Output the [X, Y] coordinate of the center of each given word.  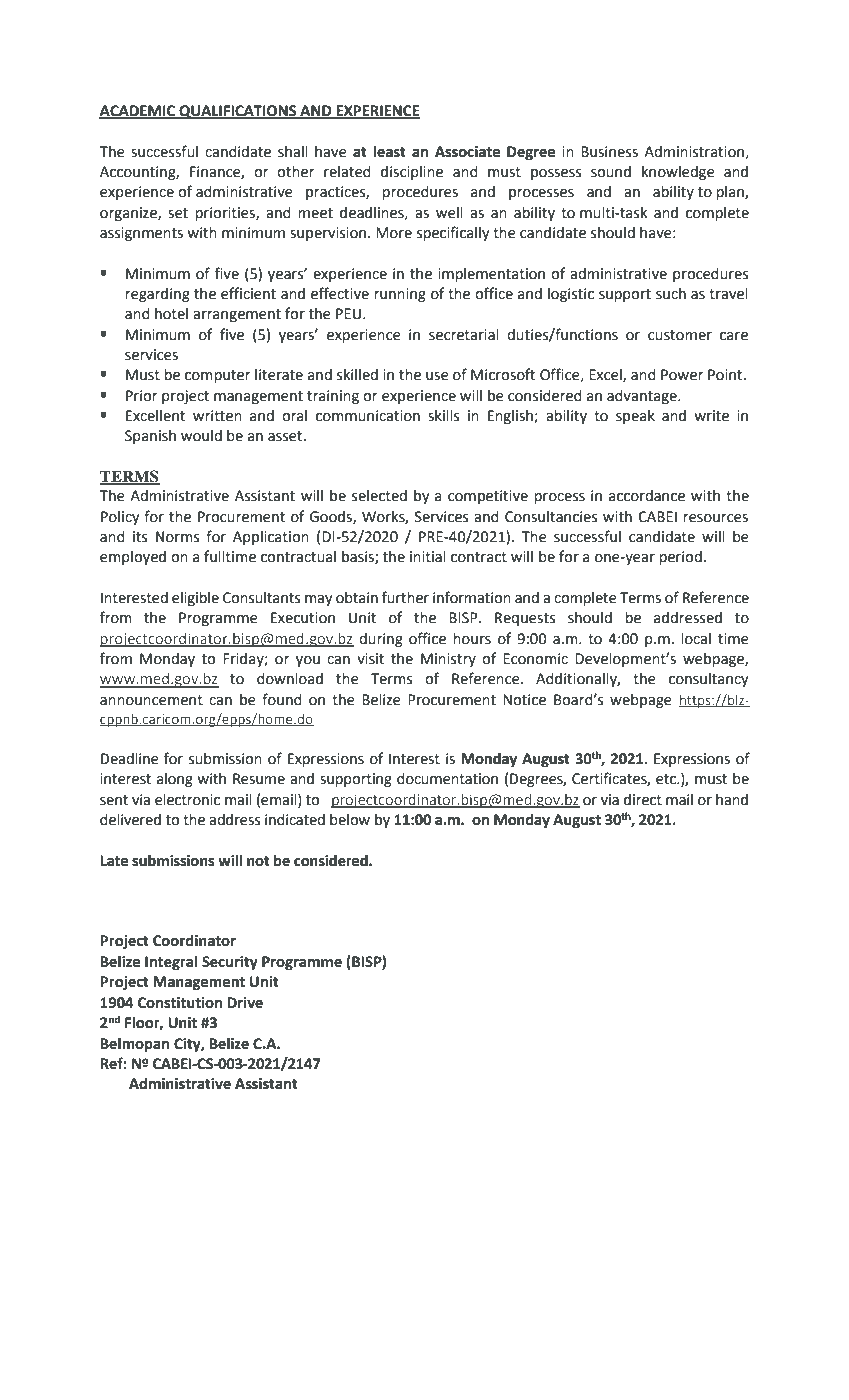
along [175, 780]
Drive [245, 1003]
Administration [694, 152]
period [680, 558]
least [389, 151]
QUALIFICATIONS [238, 112]
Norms [178, 537]
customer [680, 335]
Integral [171, 963]
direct [643, 800]
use [437, 376]
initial [428, 557]
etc [667, 779]
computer [218, 376]
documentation [447, 779]
